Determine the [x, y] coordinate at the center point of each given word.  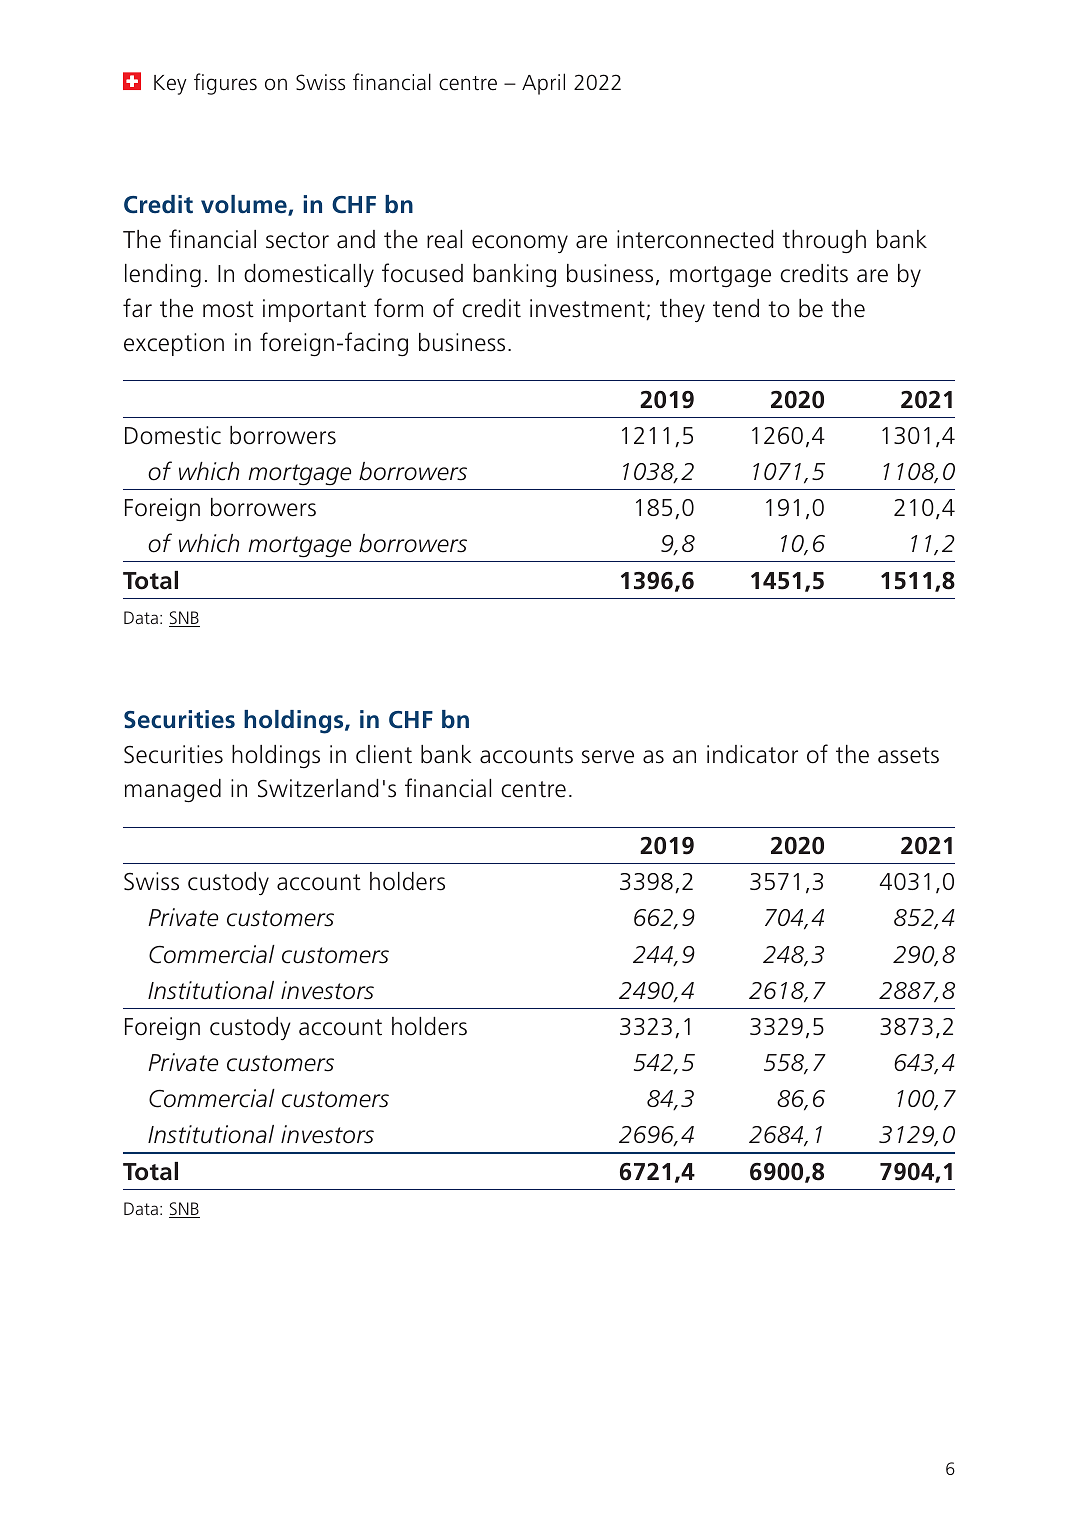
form [398, 308]
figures [225, 84]
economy [520, 244]
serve [608, 757]
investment [588, 309]
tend [736, 308]
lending [163, 275]
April [543, 84]
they [682, 310]
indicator [752, 754]
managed [173, 791]
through [824, 241]
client [384, 754]
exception [174, 344]
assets [908, 755]
